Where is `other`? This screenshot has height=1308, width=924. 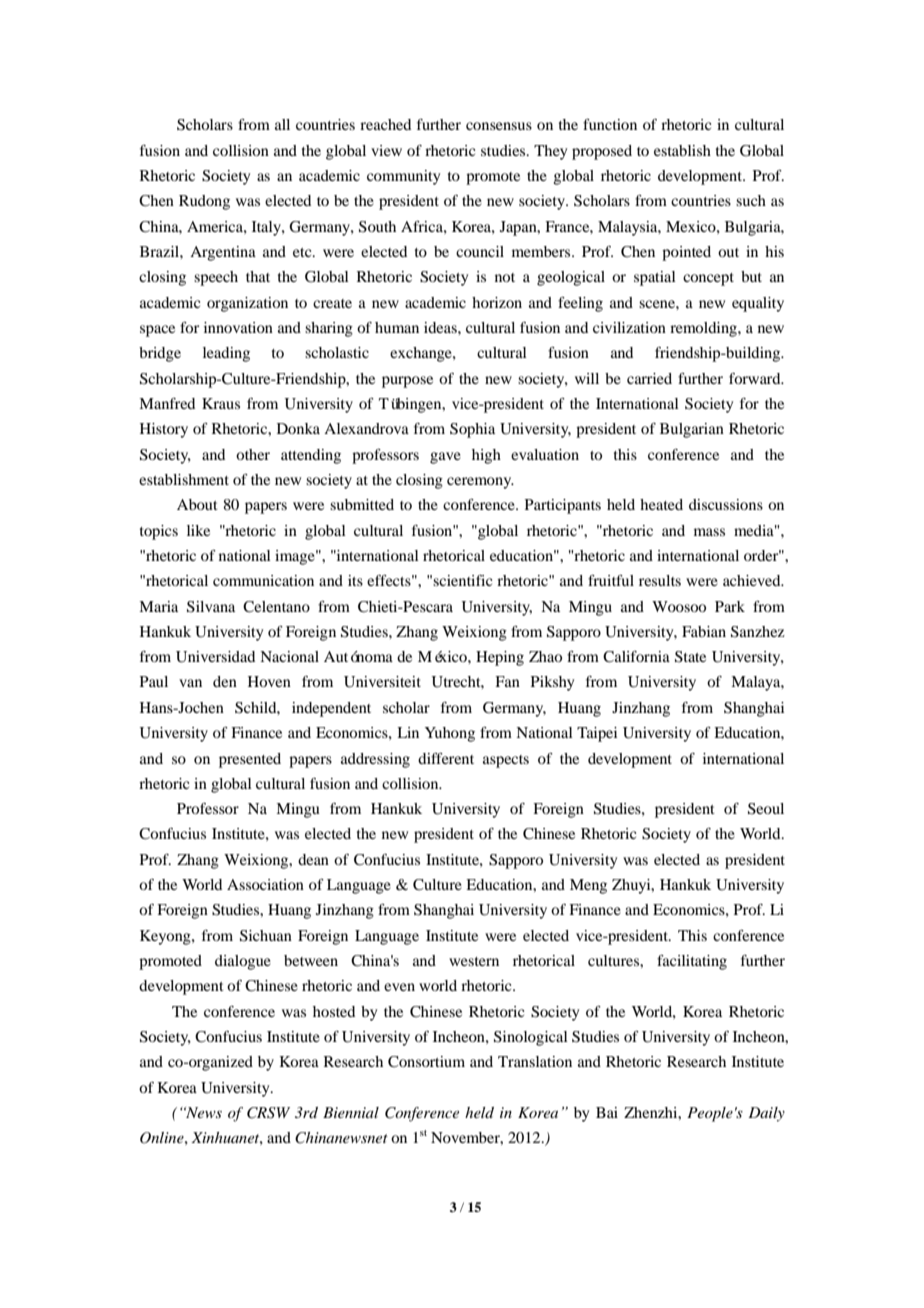 other is located at coordinates (253, 454).
